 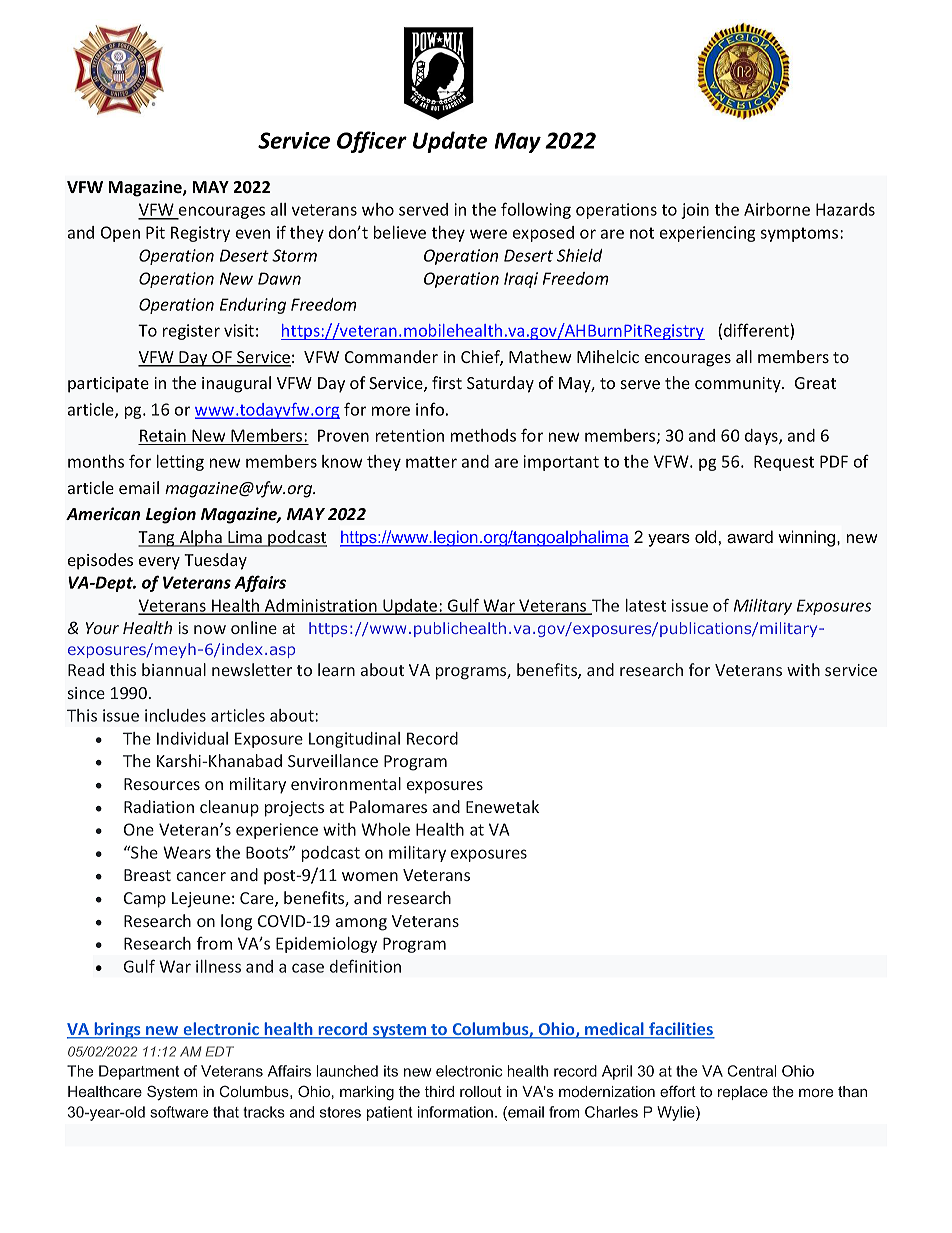 What do you see at coordinates (336, 669) in the document?
I see `learn` at bounding box center [336, 669].
